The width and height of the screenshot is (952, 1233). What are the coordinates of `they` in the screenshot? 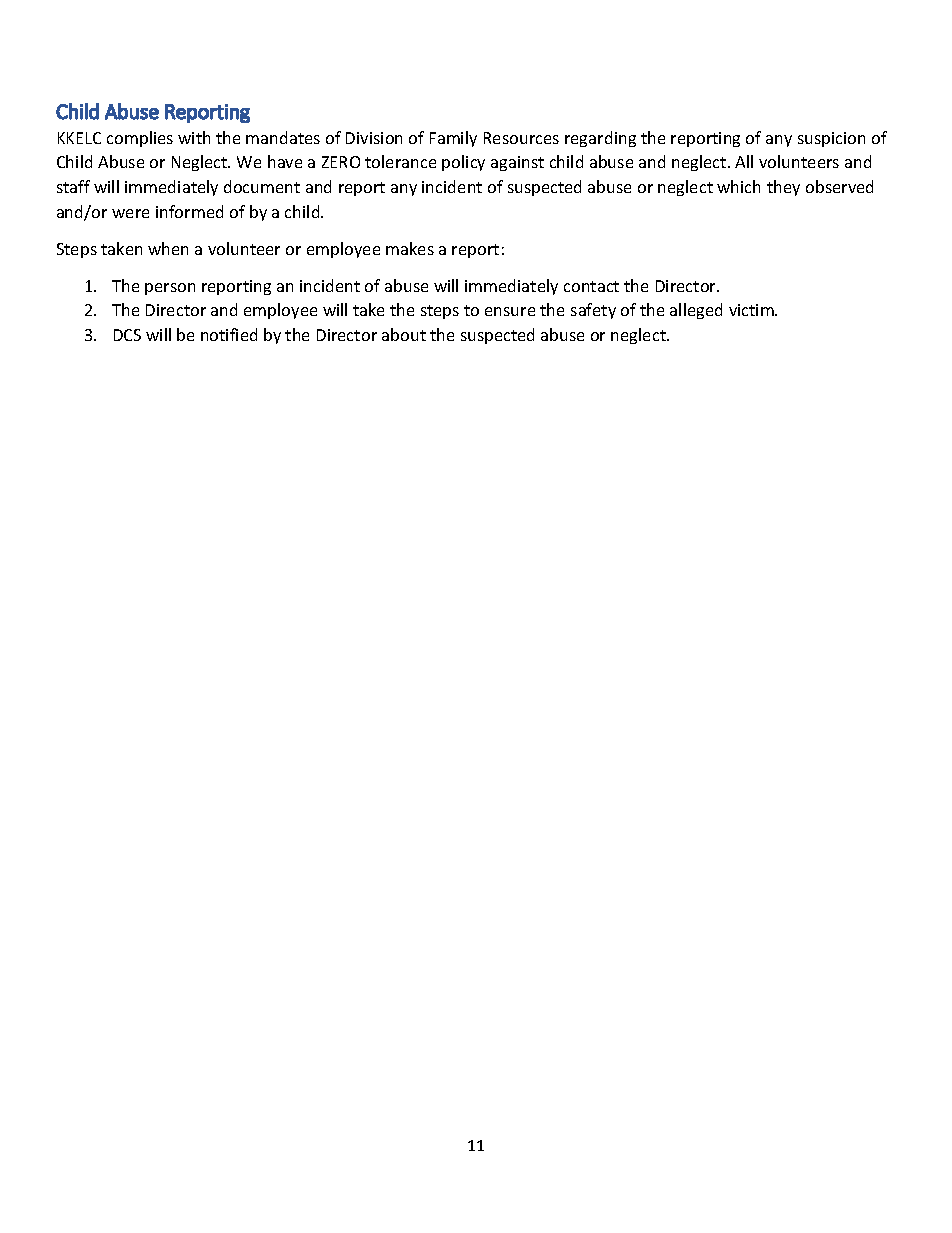 It's located at (783, 188).
